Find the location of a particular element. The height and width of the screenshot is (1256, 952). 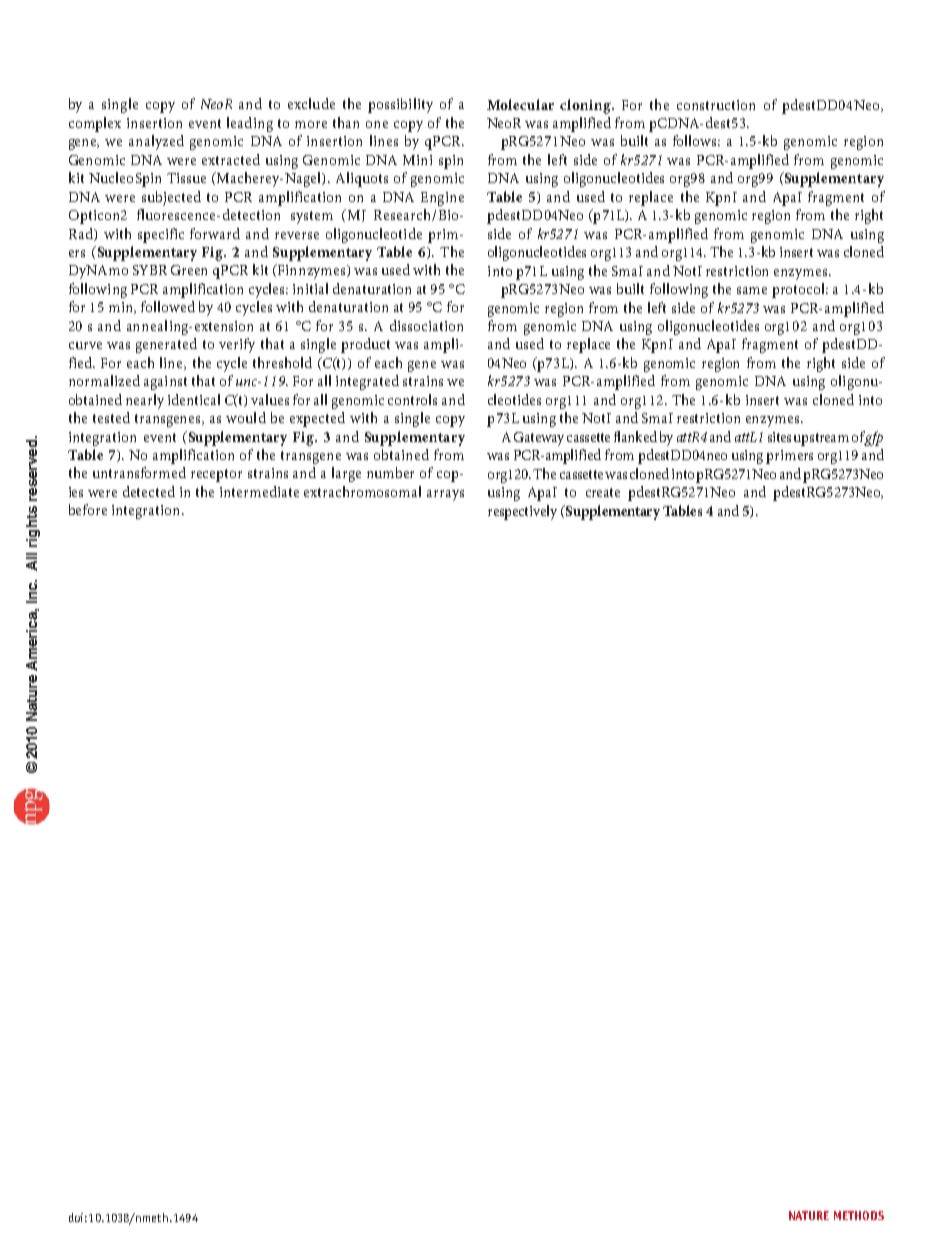

arrays is located at coordinates (445, 495).
